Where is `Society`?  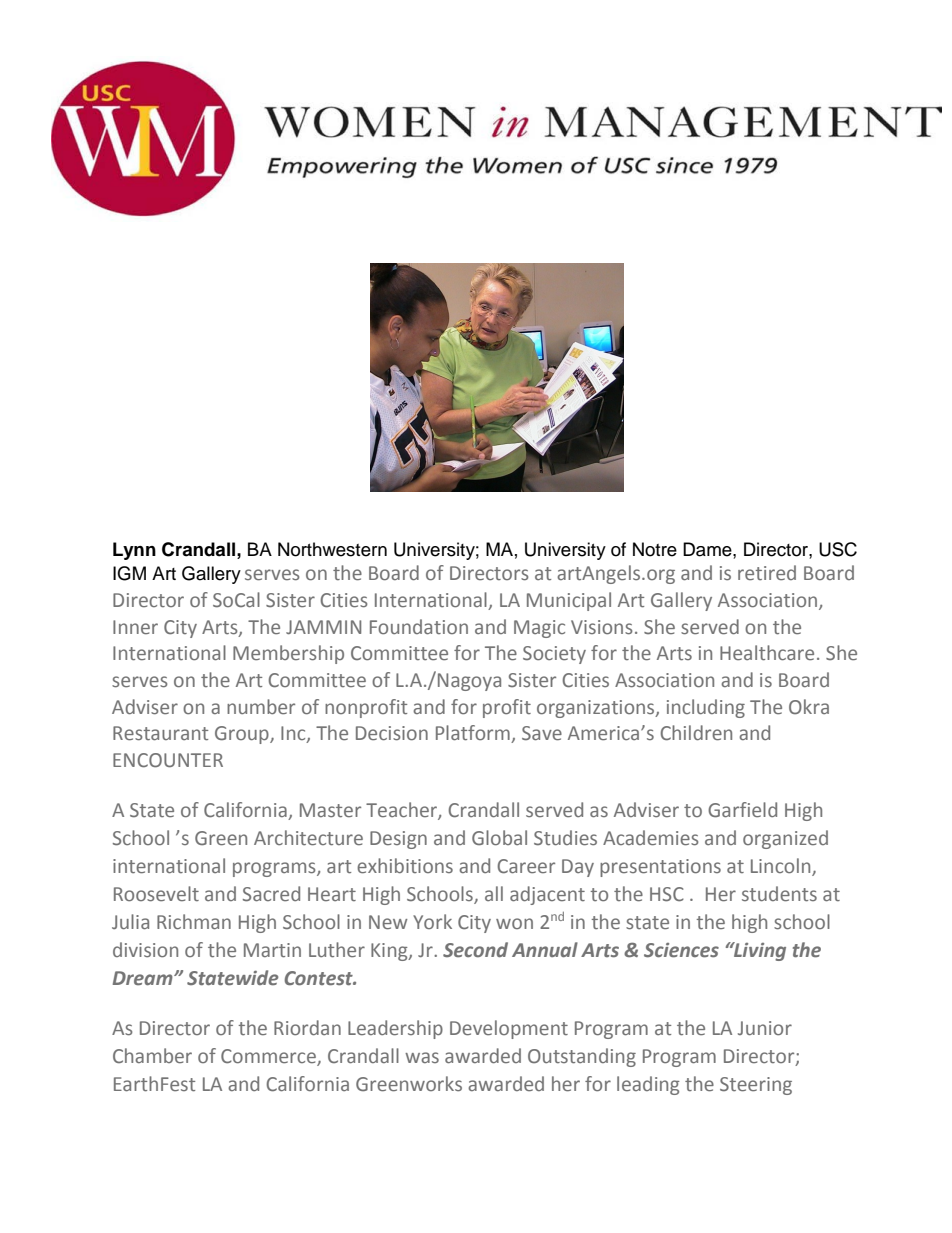
Society is located at coordinates (554, 655).
